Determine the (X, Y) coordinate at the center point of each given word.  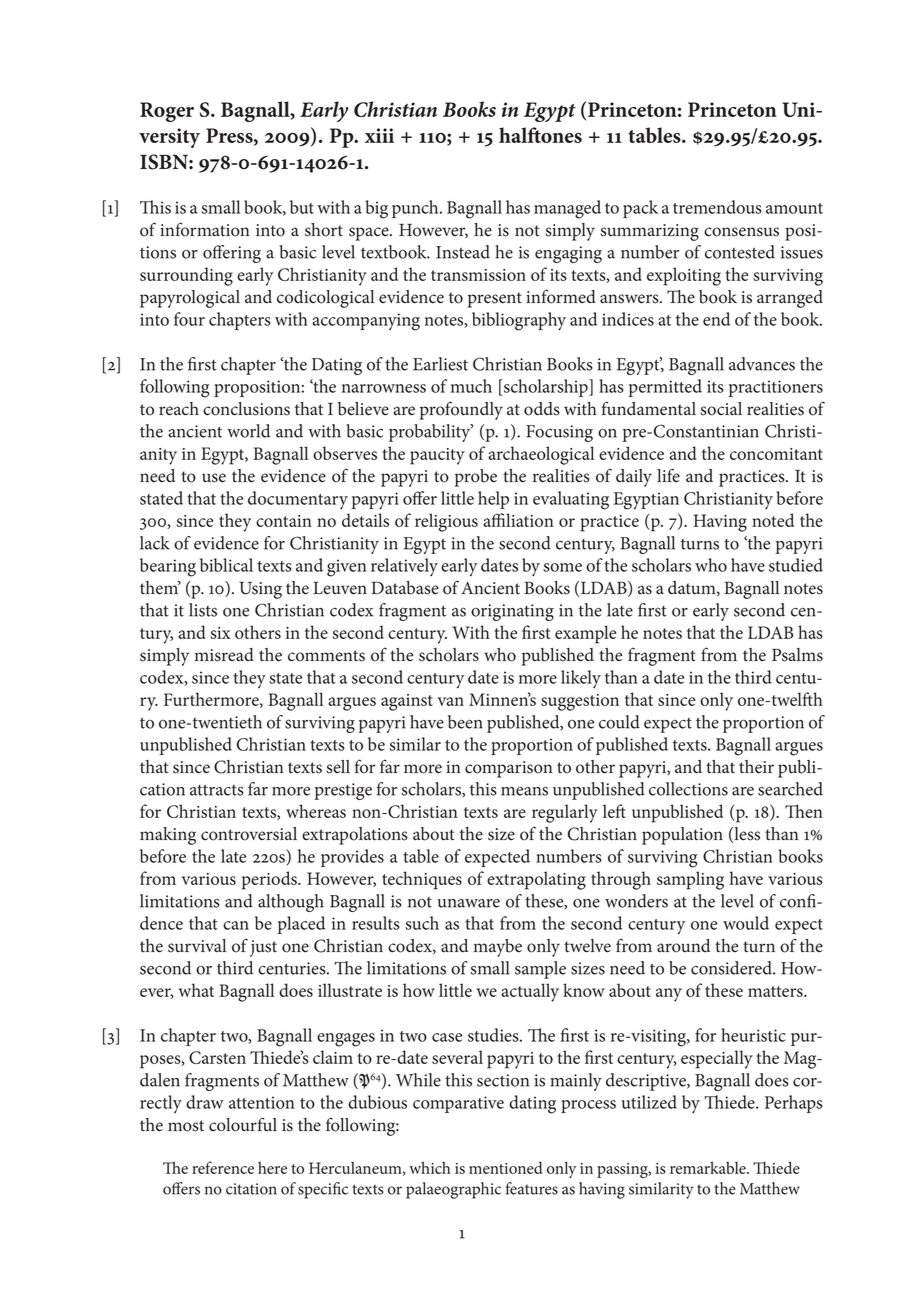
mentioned (505, 1167)
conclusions (246, 409)
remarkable (709, 1167)
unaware (468, 903)
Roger (167, 112)
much (471, 386)
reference (223, 1167)
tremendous (717, 207)
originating (512, 612)
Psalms (797, 655)
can (236, 925)
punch (416, 209)
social (721, 409)
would (746, 923)
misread (224, 655)
